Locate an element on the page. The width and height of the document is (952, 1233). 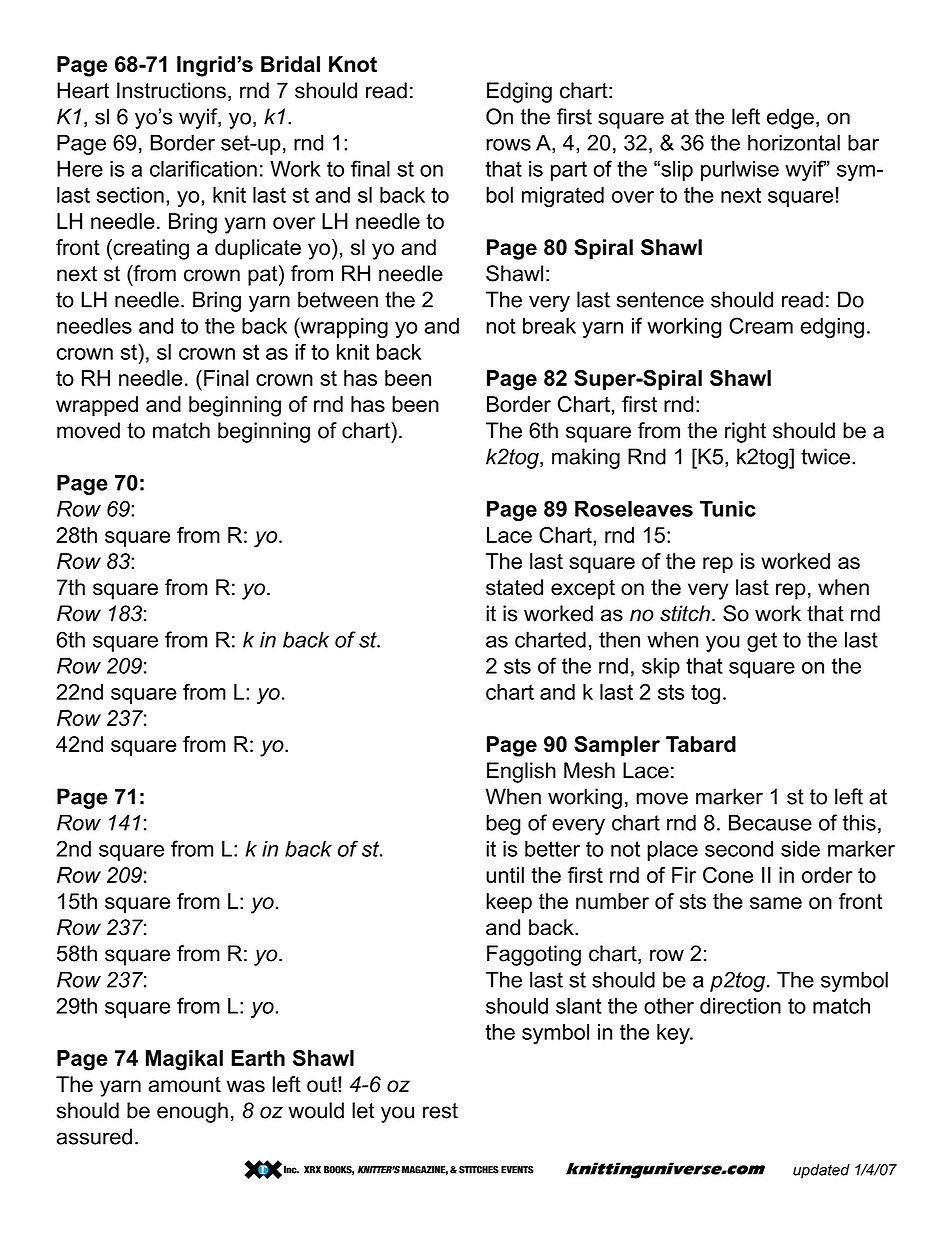
Instructions is located at coordinates (171, 90).
